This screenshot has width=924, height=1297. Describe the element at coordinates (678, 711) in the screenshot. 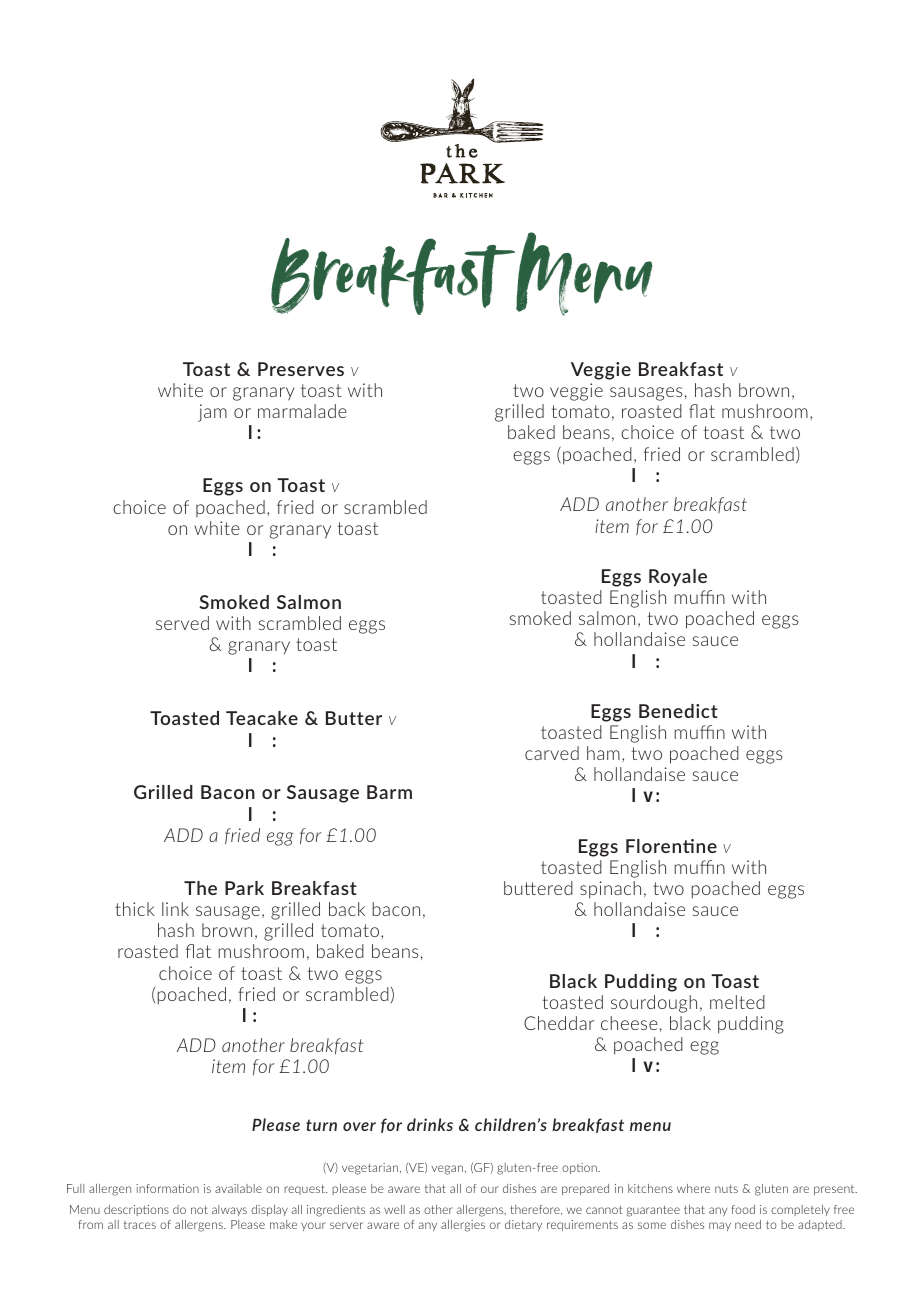

I see `Benedict` at that location.
